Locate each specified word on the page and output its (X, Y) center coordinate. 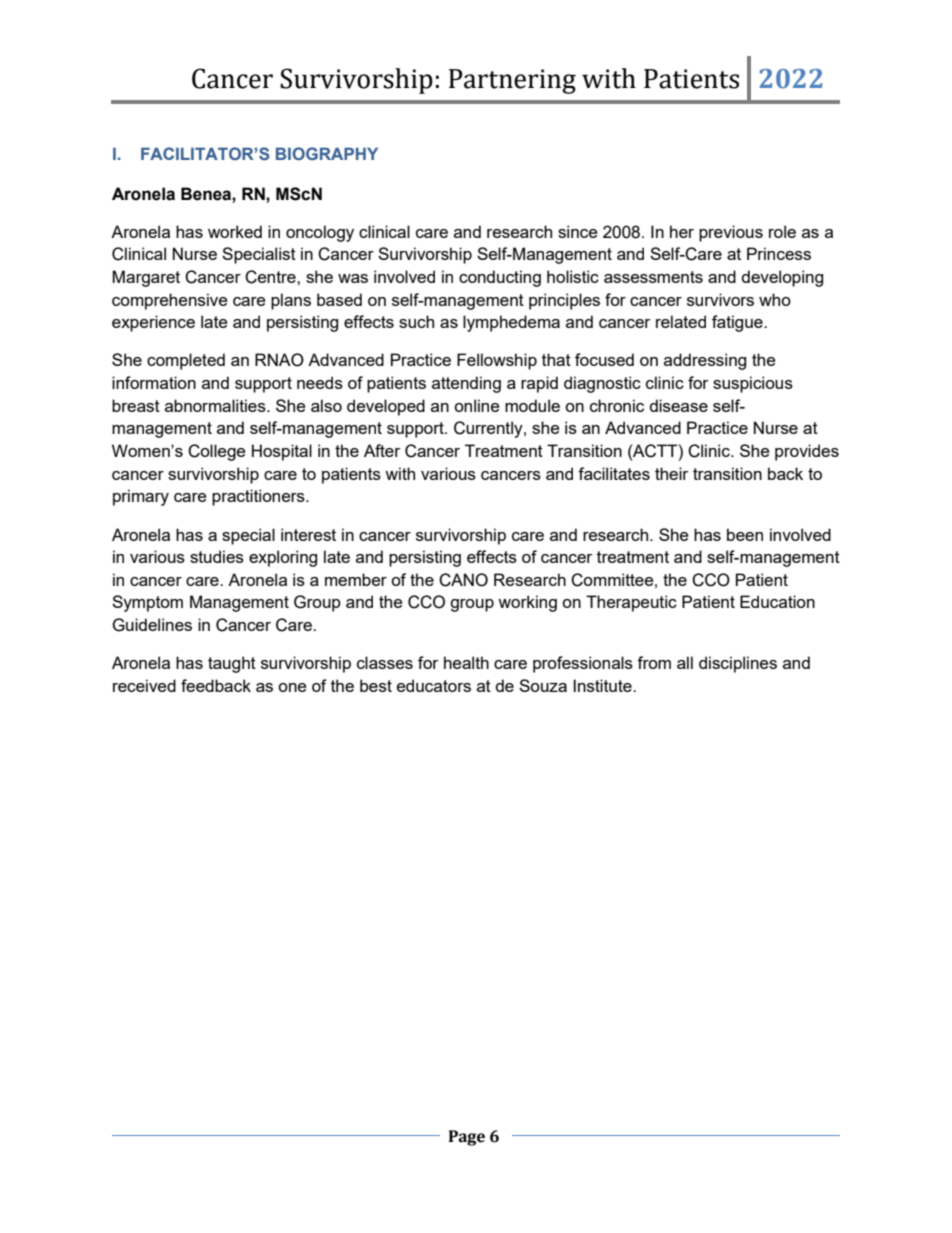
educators (434, 685)
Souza (543, 685)
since (577, 231)
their (671, 473)
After (382, 450)
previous (731, 233)
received (144, 685)
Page (467, 1138)
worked (235, 231)
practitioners (259, 497)
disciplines (738, 664)
